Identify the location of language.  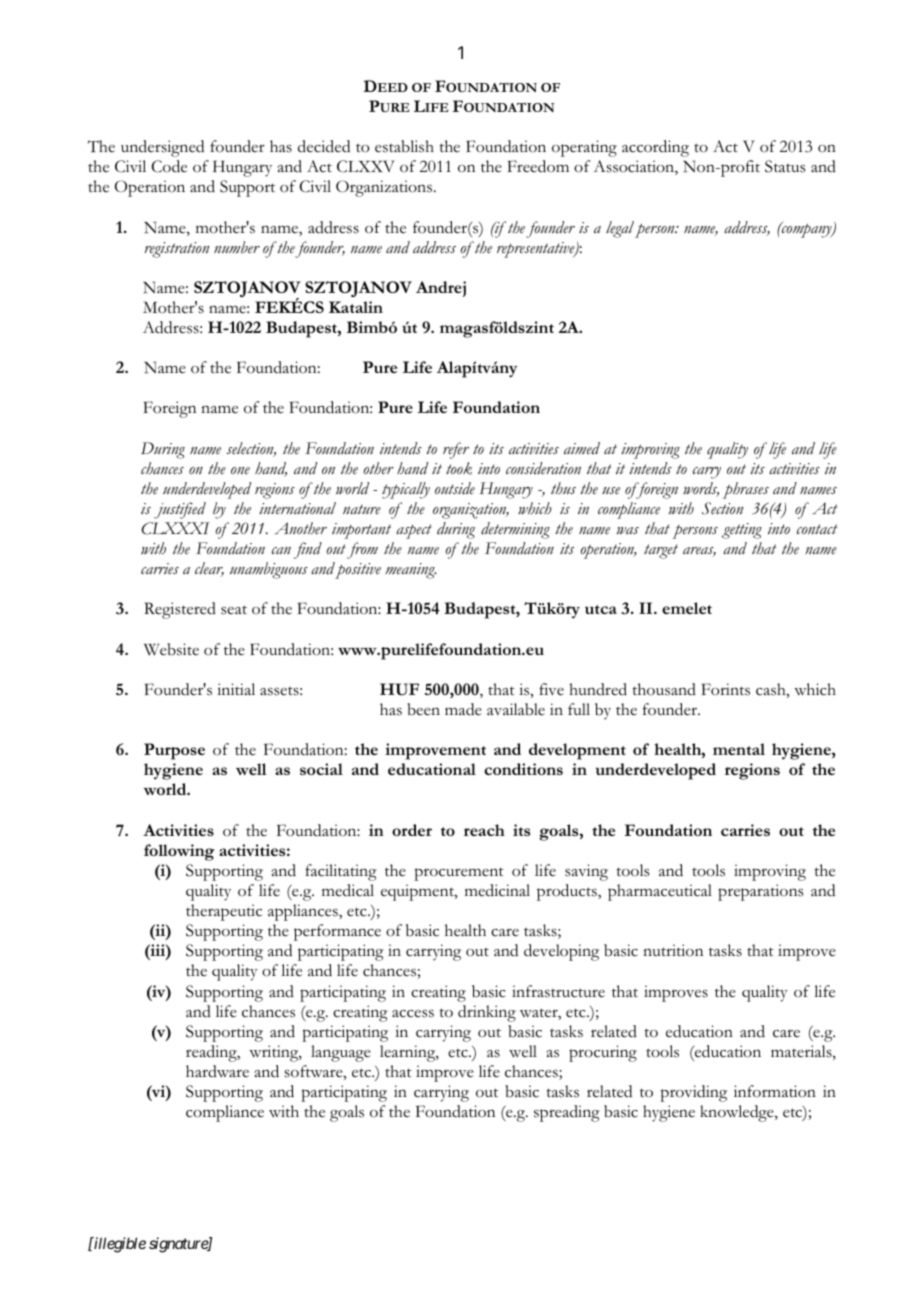
(341, 1053).
